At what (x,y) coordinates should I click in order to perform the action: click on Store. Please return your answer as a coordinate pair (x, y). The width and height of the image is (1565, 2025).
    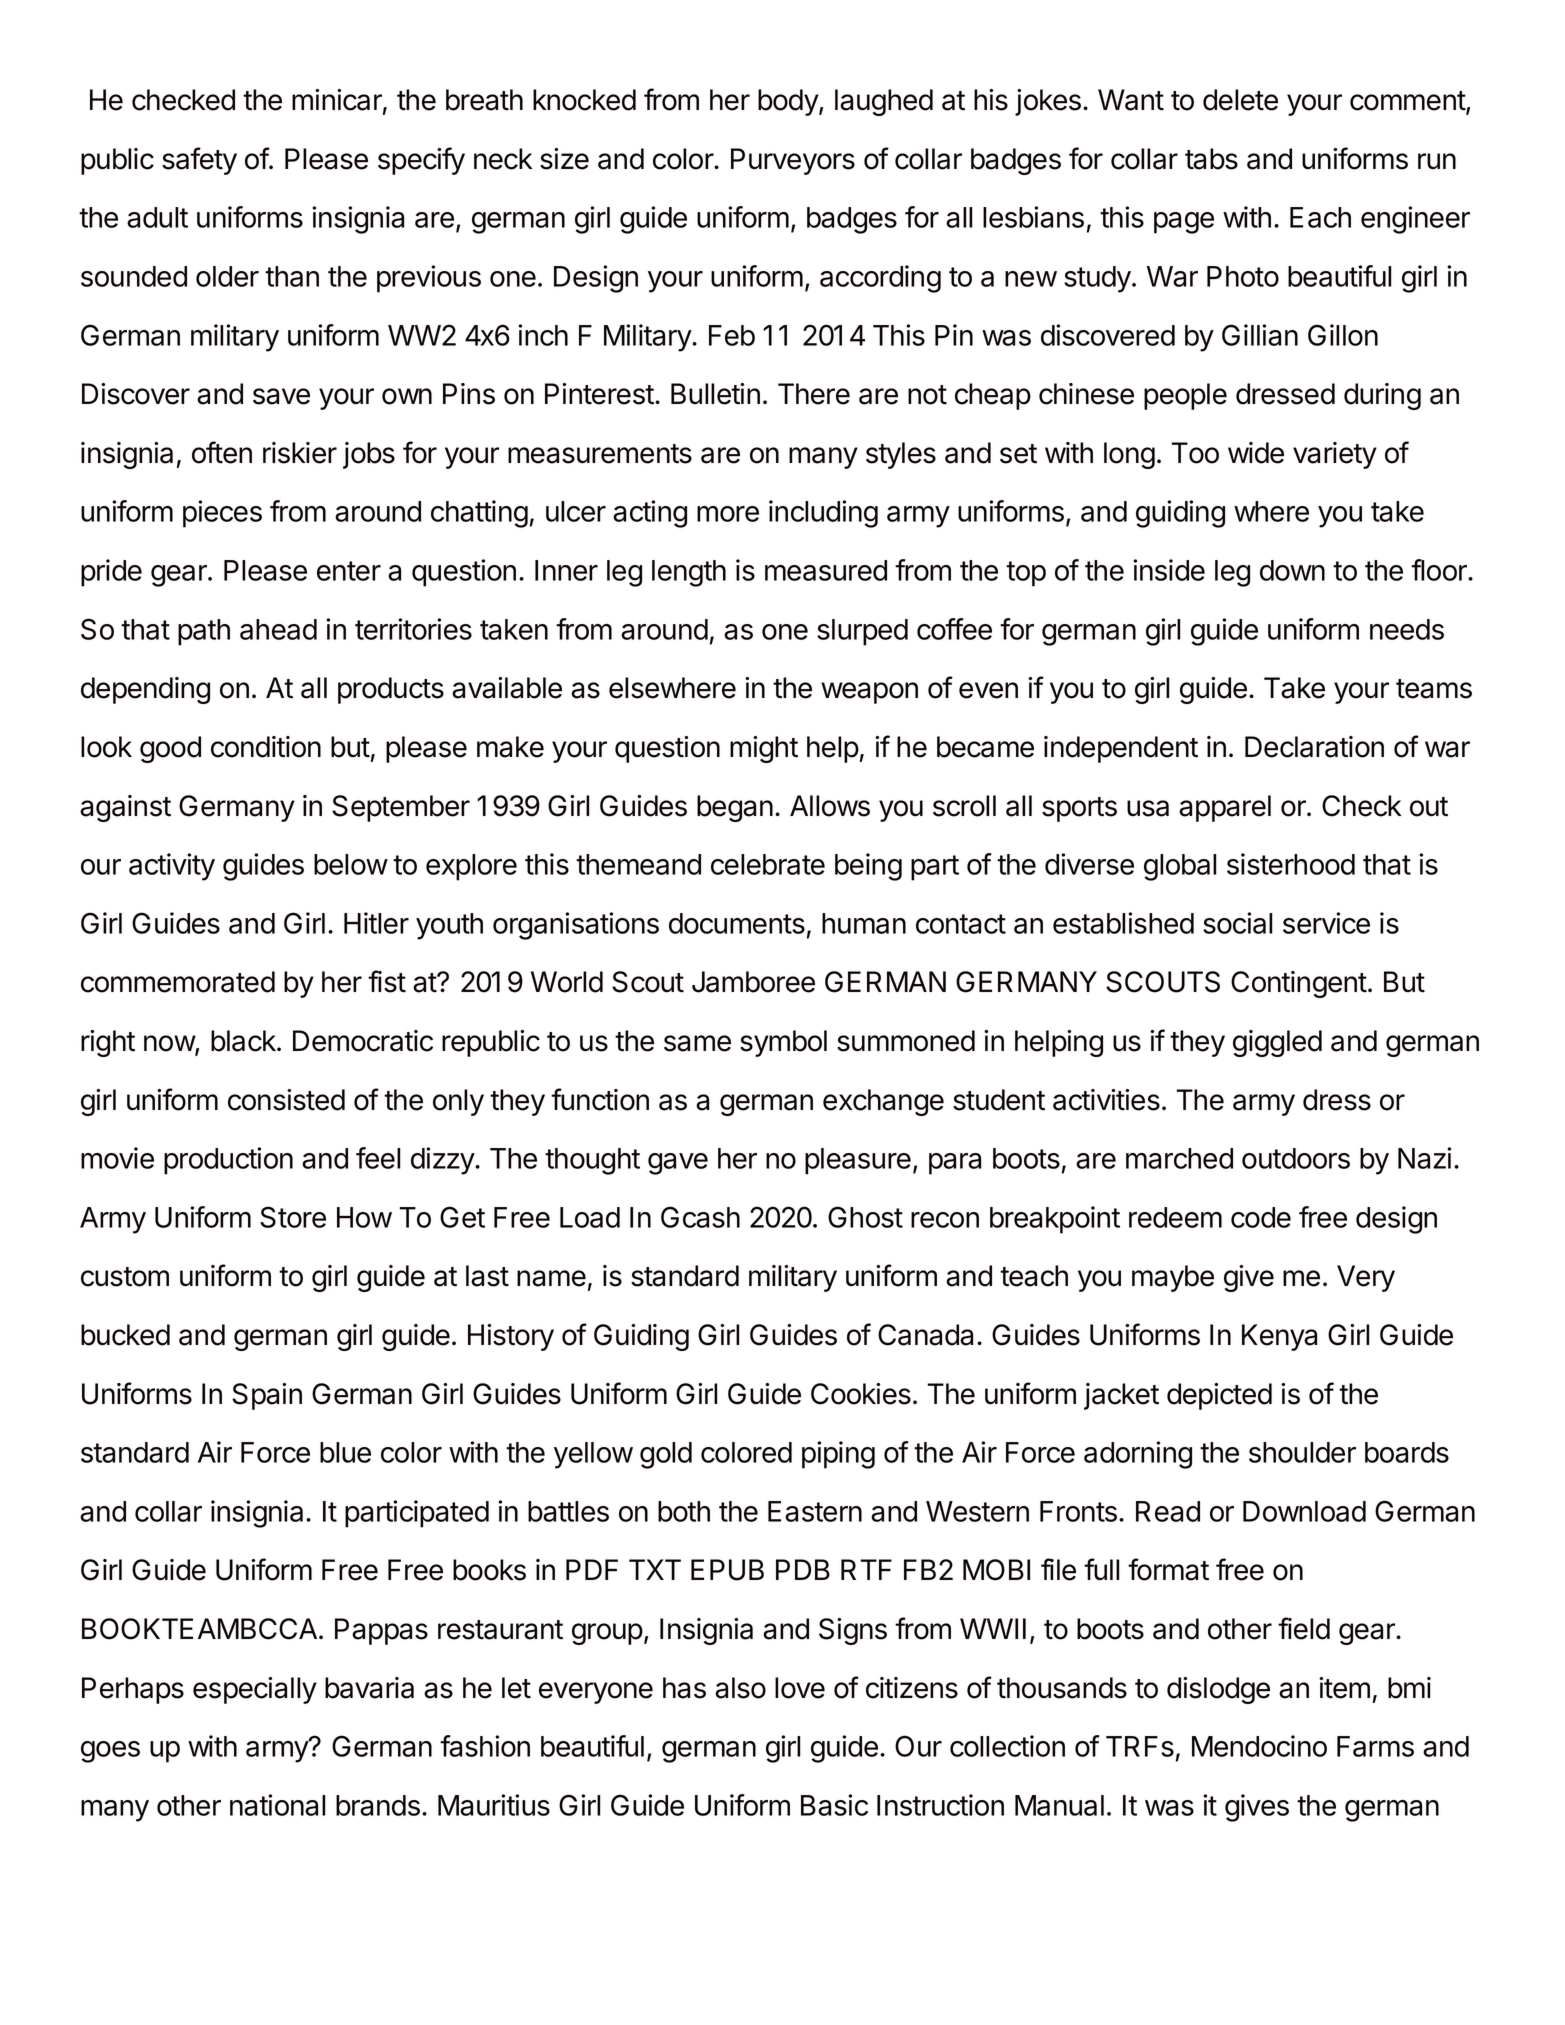
    Looking at the image, I should click on (293, 1217).
